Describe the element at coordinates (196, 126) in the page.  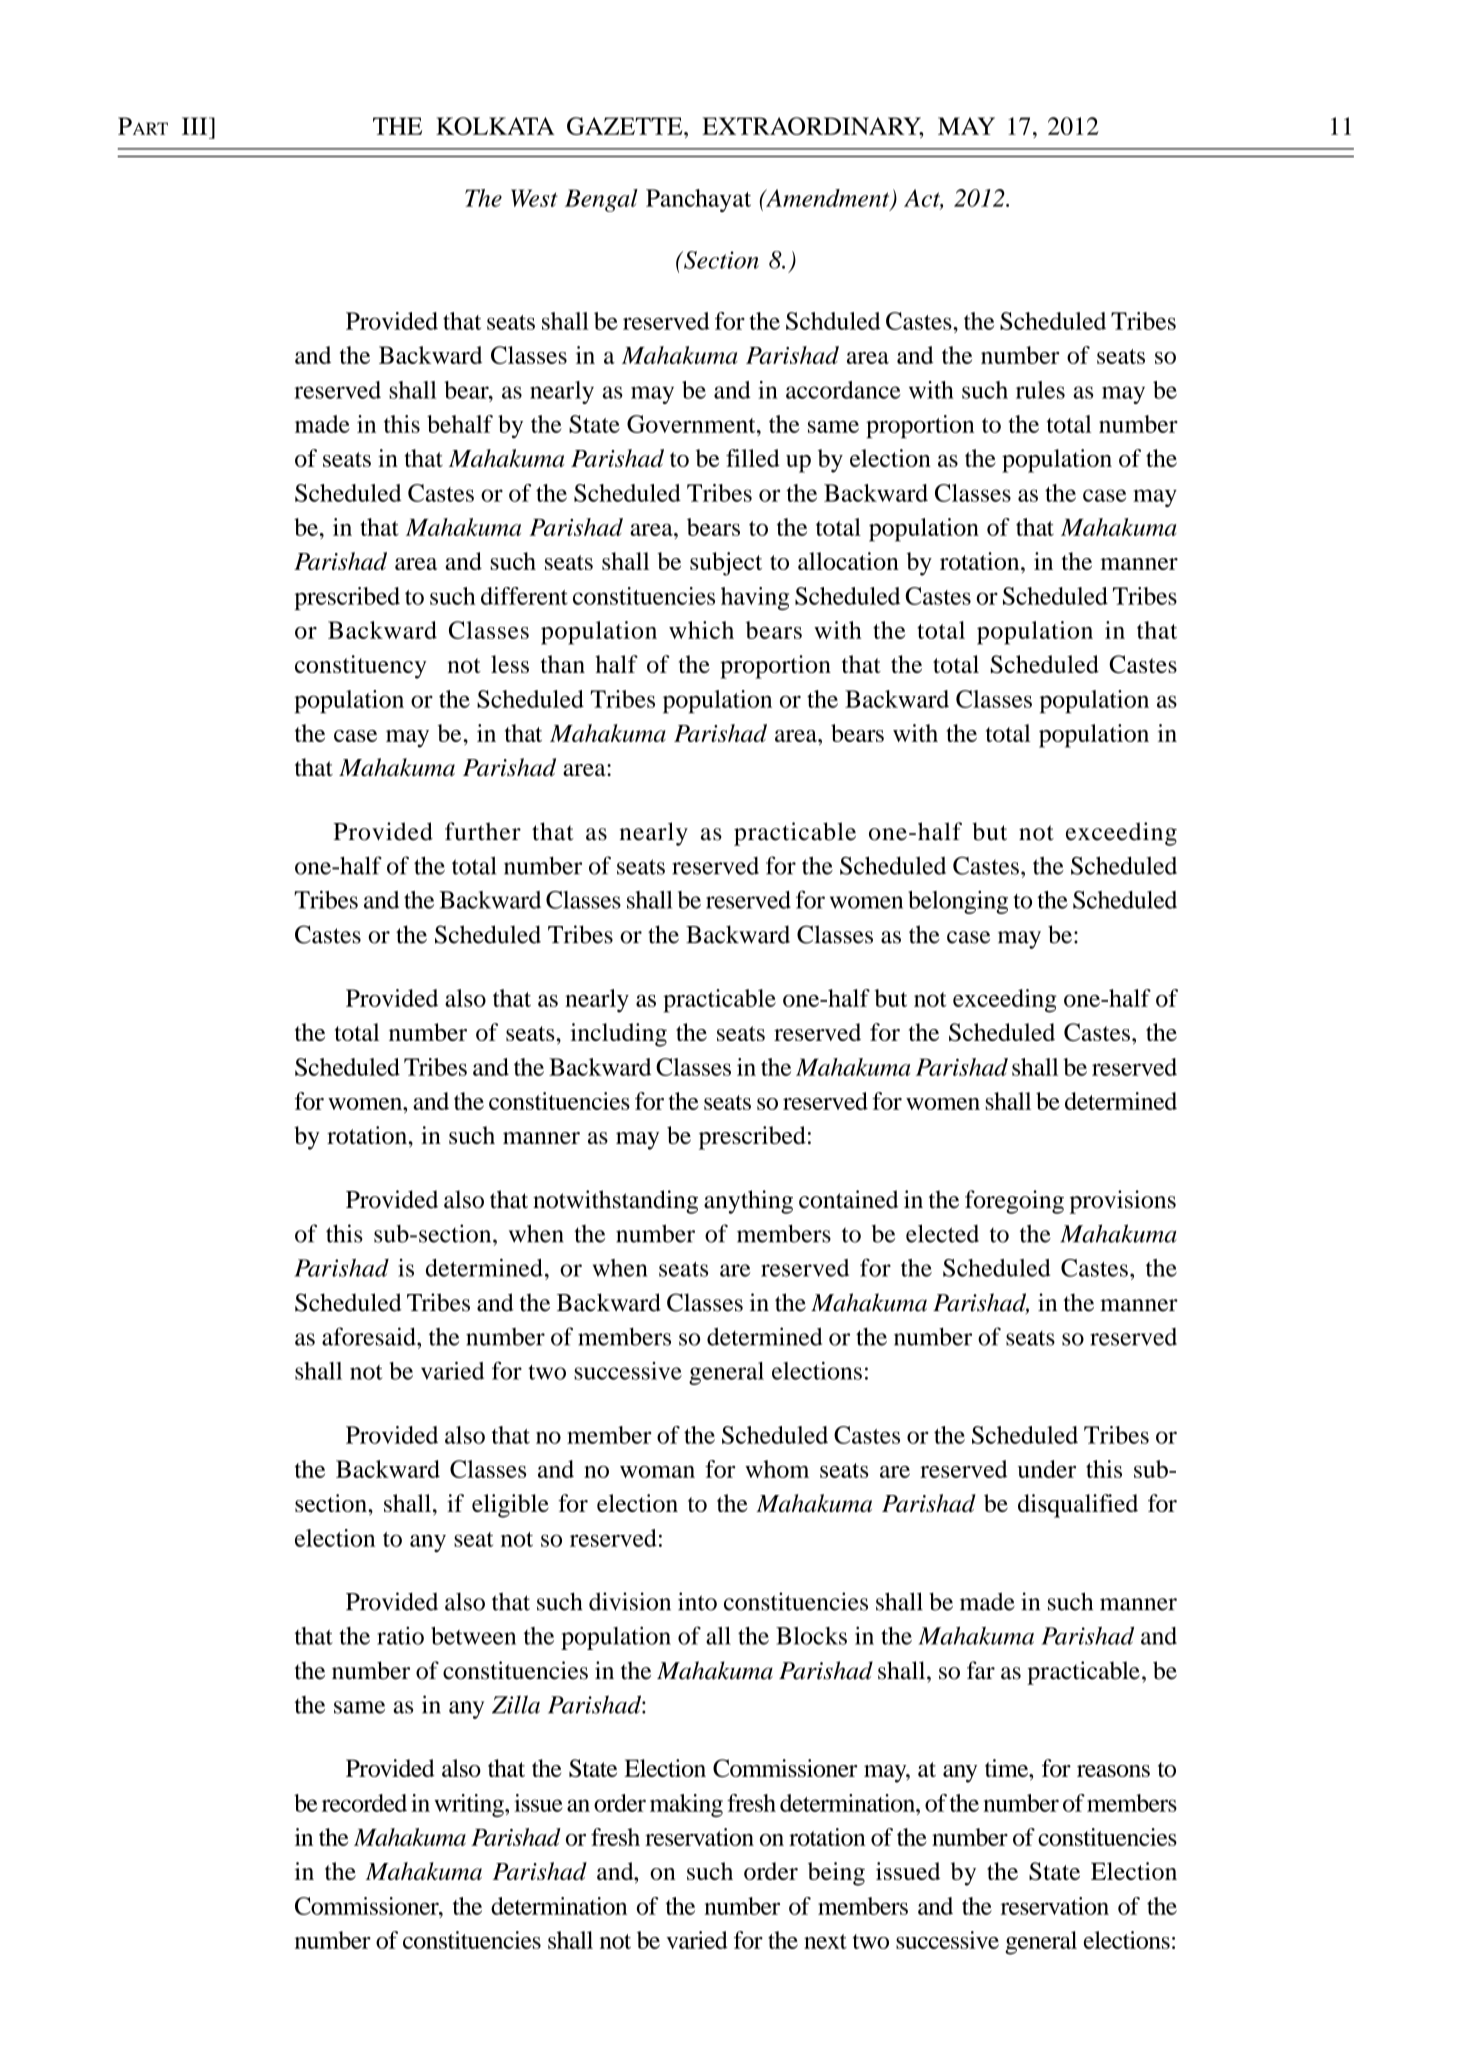
I see `III` at that location.
